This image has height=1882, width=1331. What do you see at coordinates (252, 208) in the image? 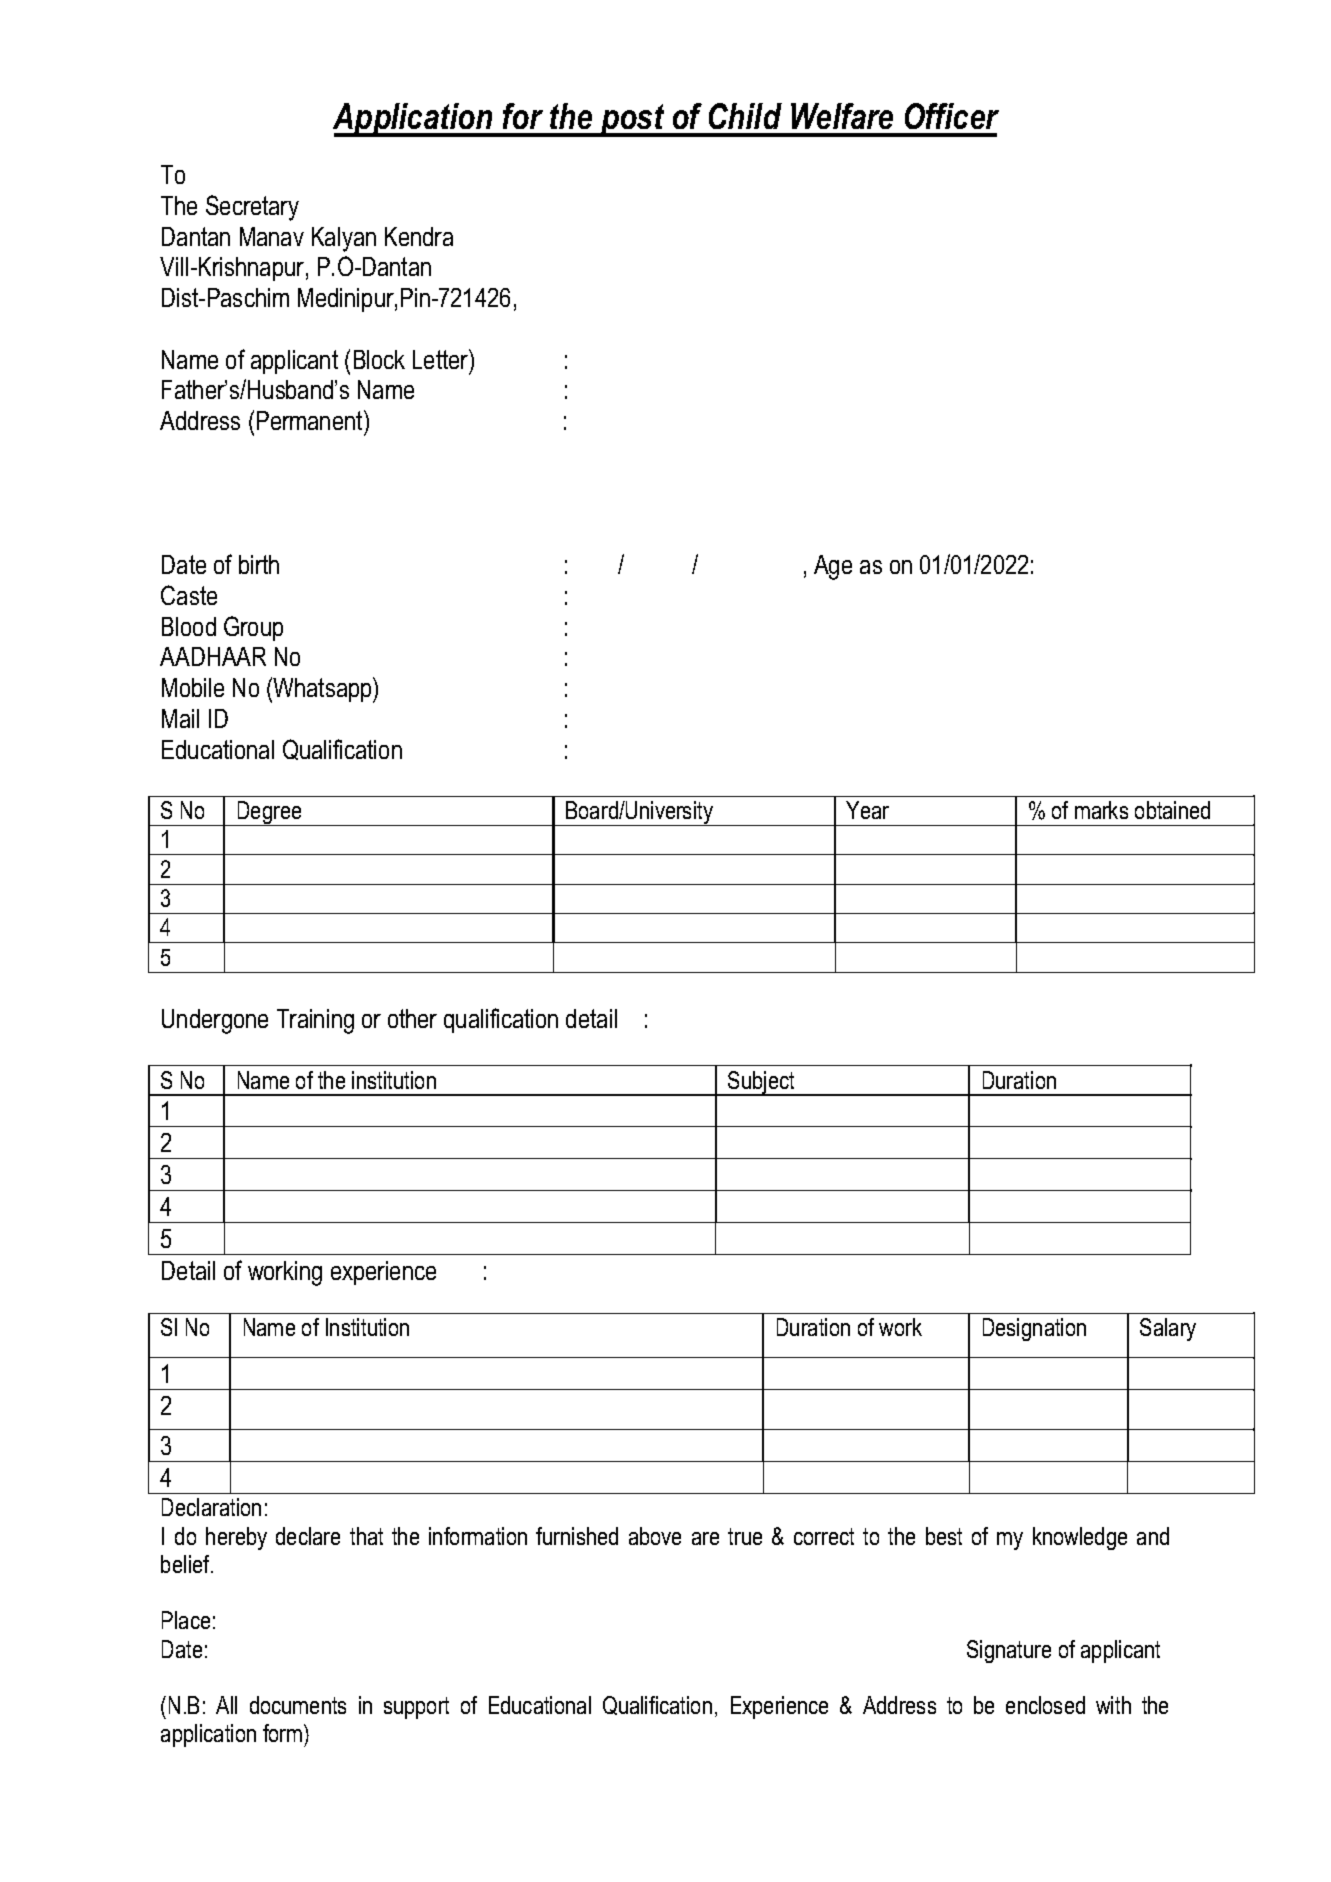
I see `Secretary` at bounding box center [252, 208].
